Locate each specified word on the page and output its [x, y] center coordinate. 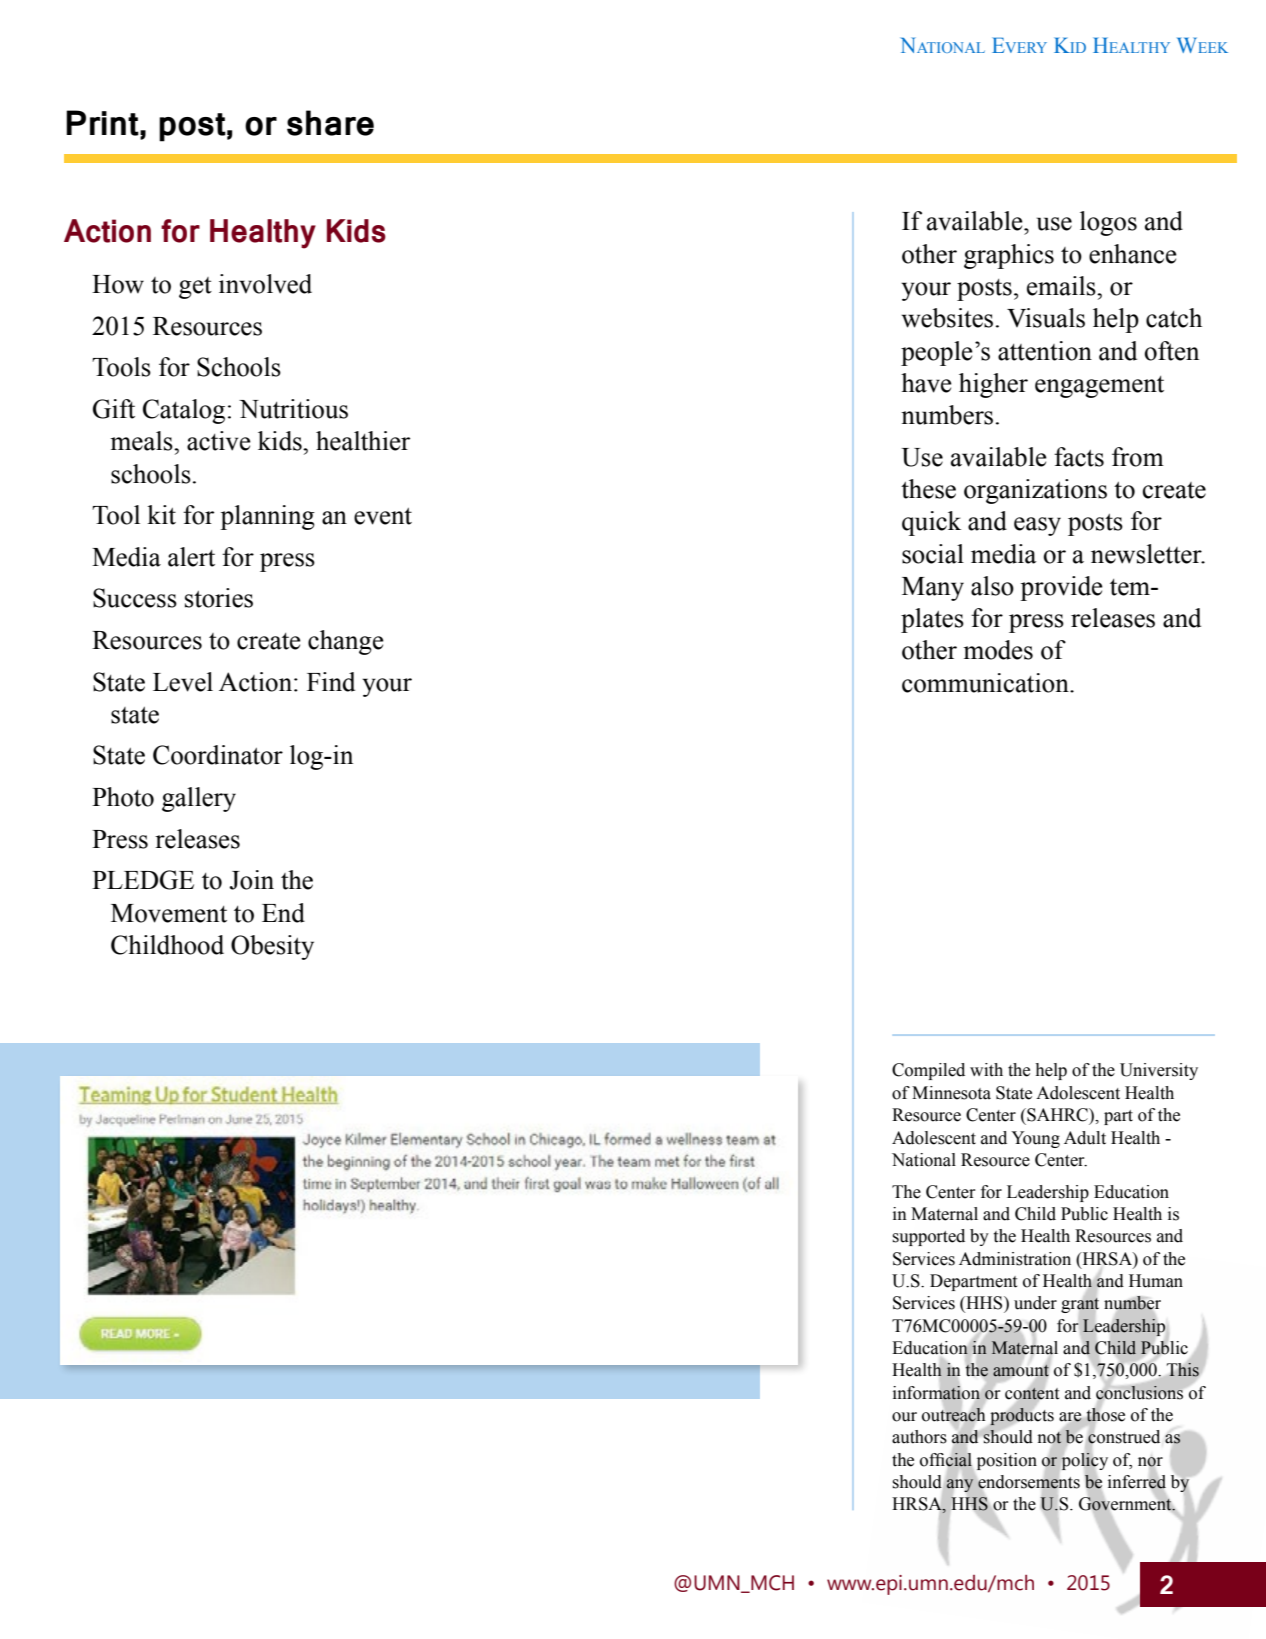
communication [986, 683]
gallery [199, 799]
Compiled [928, 1071]
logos [1108, 223]
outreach [953, 1414]
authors [919, 1437]
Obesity [272, 947]
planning [267, 517]
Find [331, 682]
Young [1035, 1139]
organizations [1035, 491]
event [383, 516]
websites [947, 318]
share [330, 123]
